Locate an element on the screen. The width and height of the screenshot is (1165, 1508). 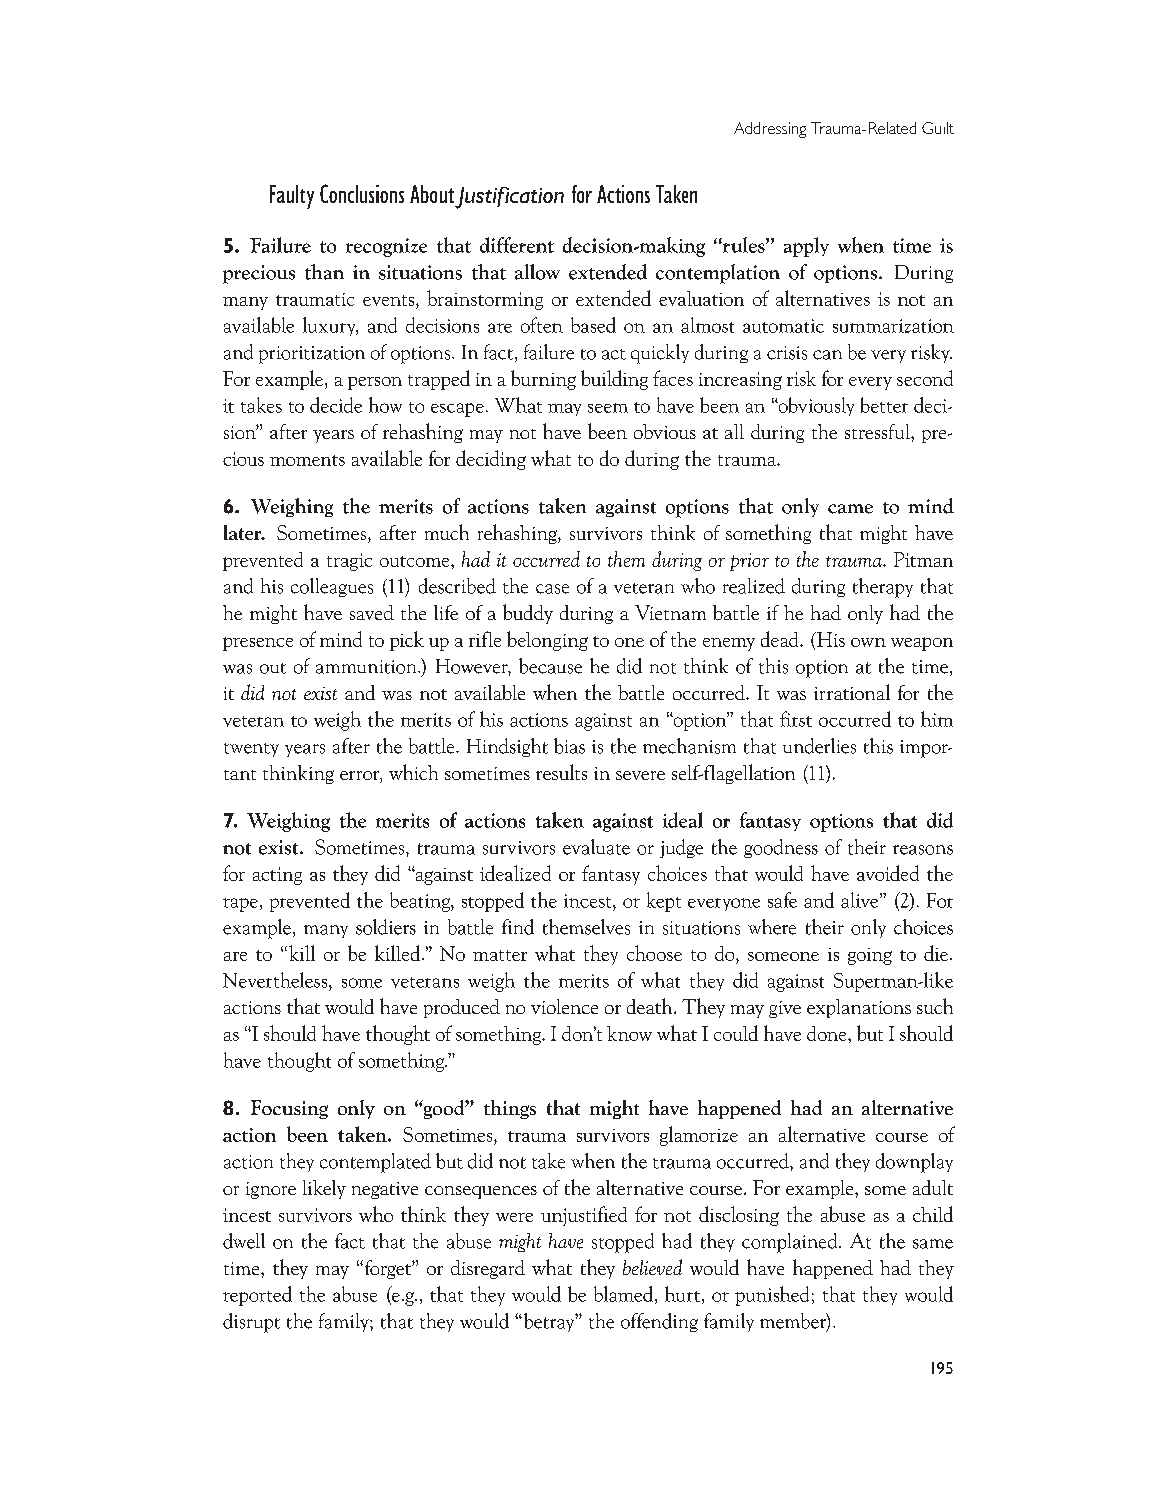
blamed is located at coordinates (625, 1295).
